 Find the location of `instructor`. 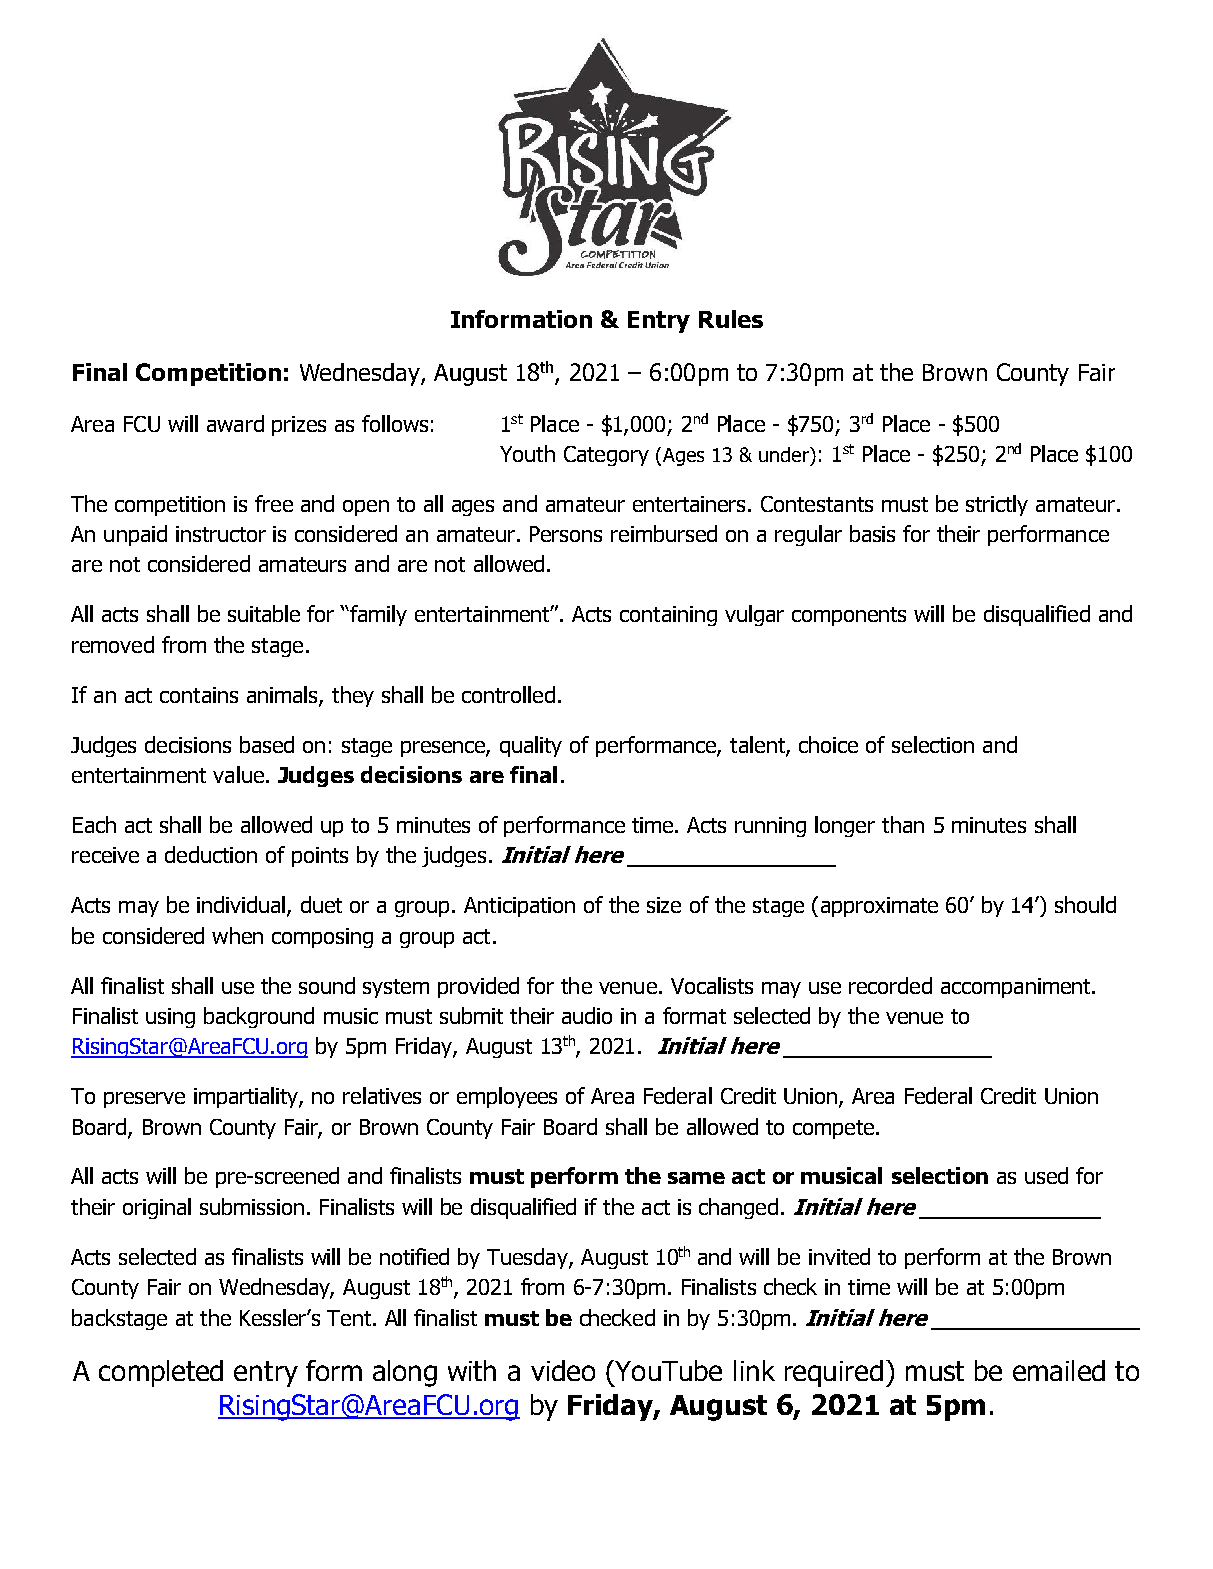

instructor is located at coordinates (221, 534).
